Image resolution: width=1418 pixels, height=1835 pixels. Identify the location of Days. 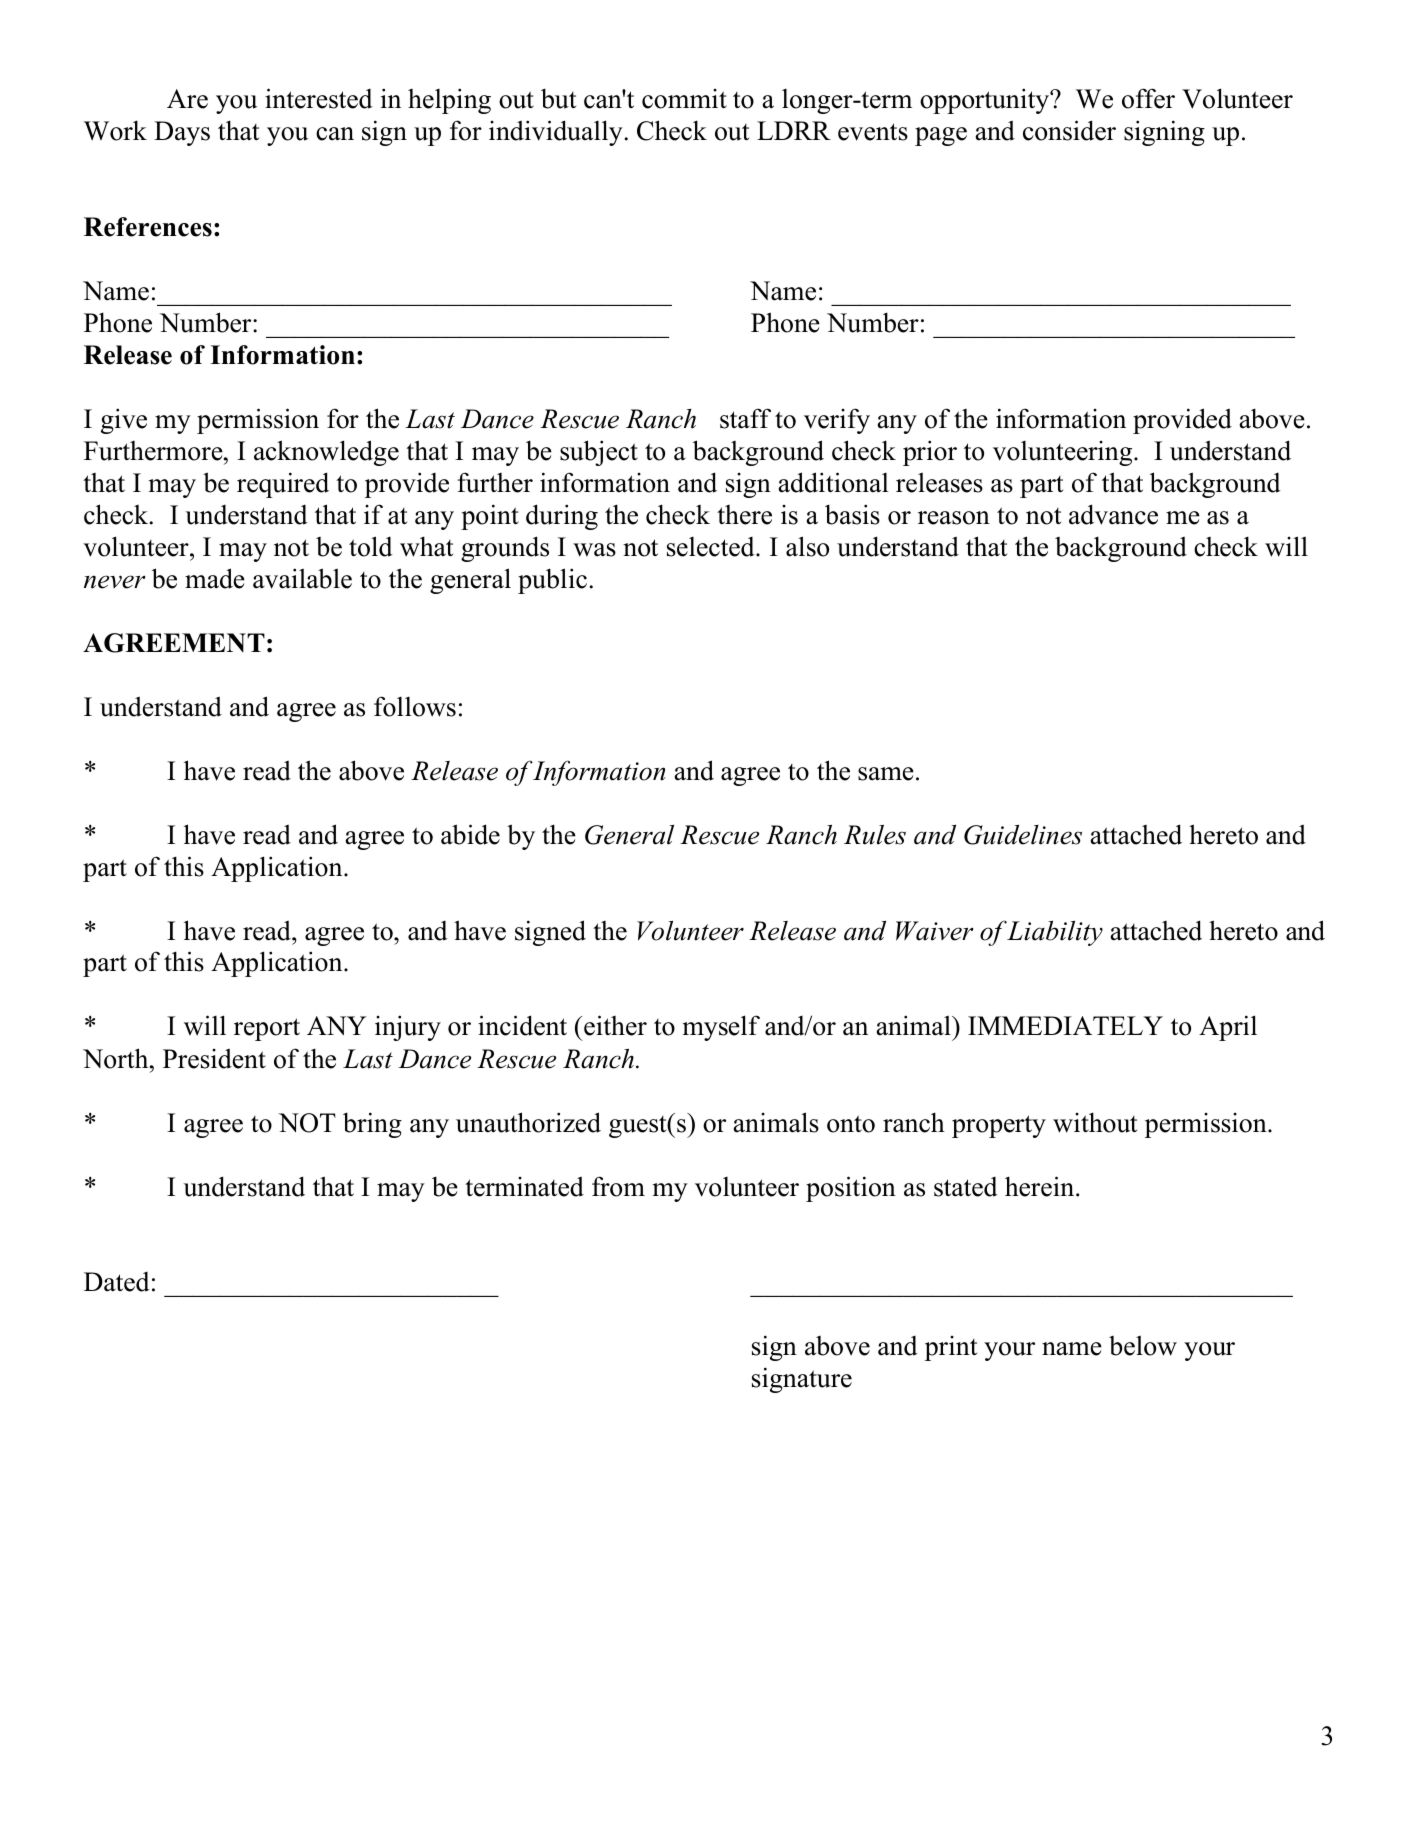
(182, 133).
